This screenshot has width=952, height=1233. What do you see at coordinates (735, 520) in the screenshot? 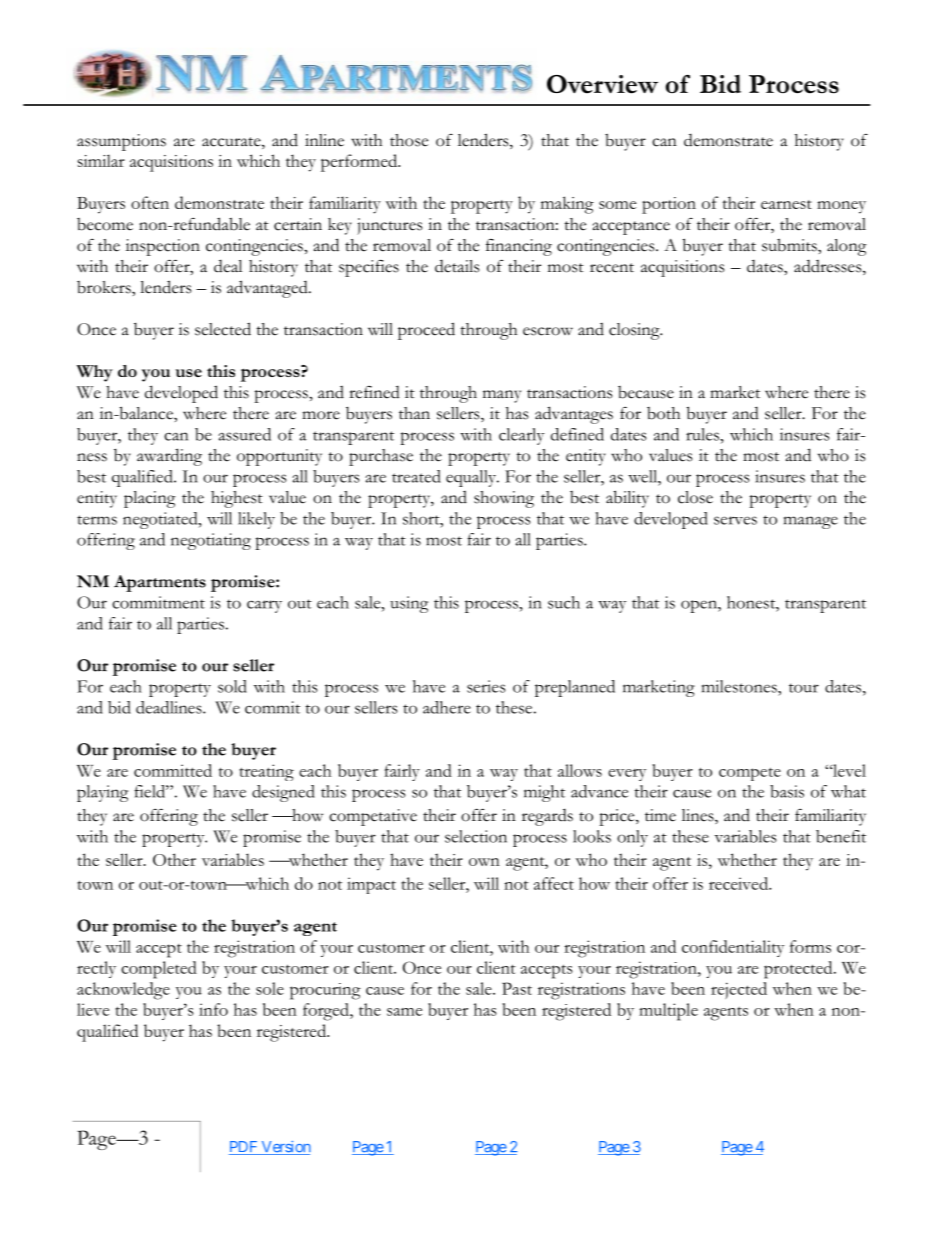
I see `serves` at bounding box center [735, 520].
